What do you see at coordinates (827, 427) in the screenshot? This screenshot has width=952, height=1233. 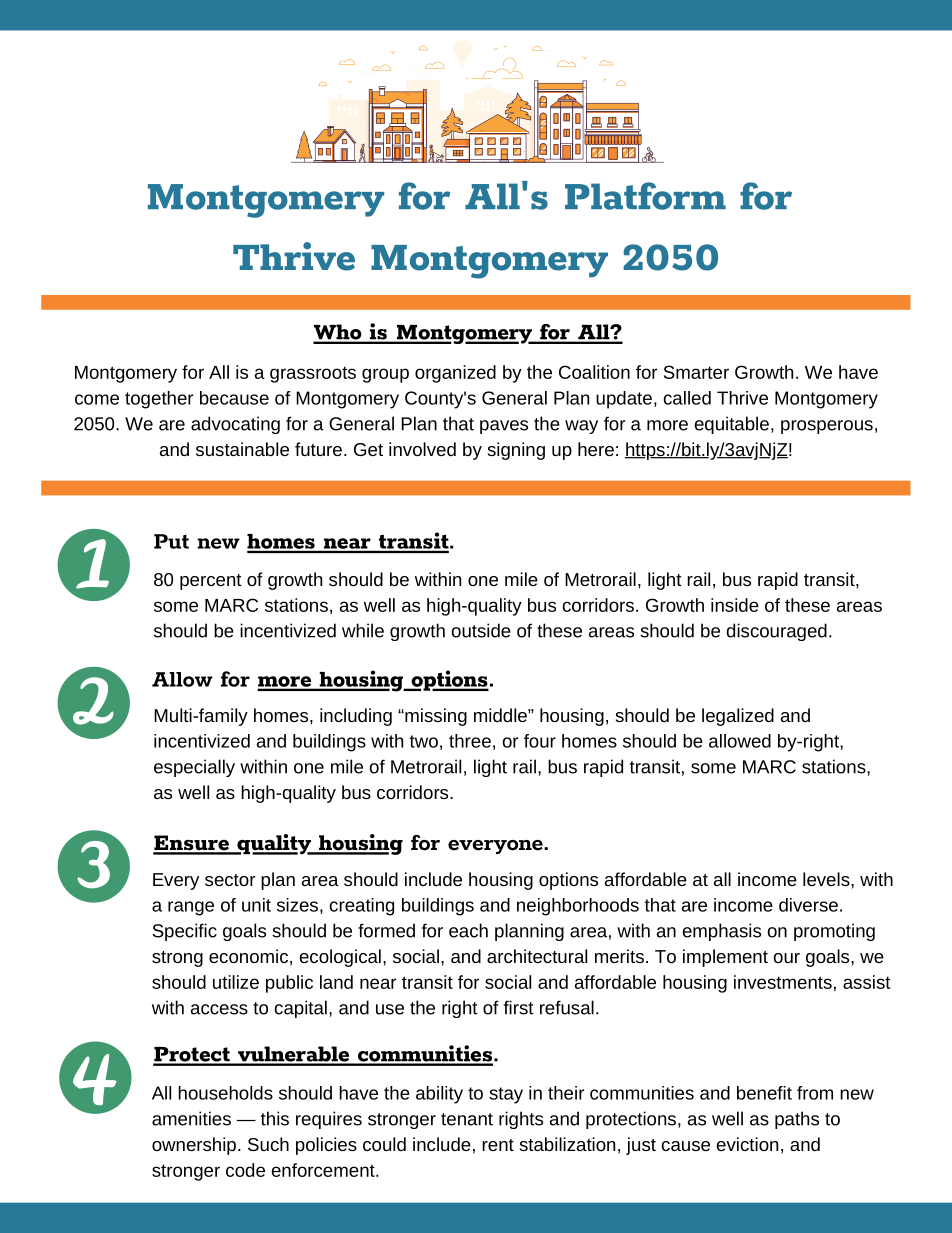 I see `prosperous` at bounding box center [827, 427].
